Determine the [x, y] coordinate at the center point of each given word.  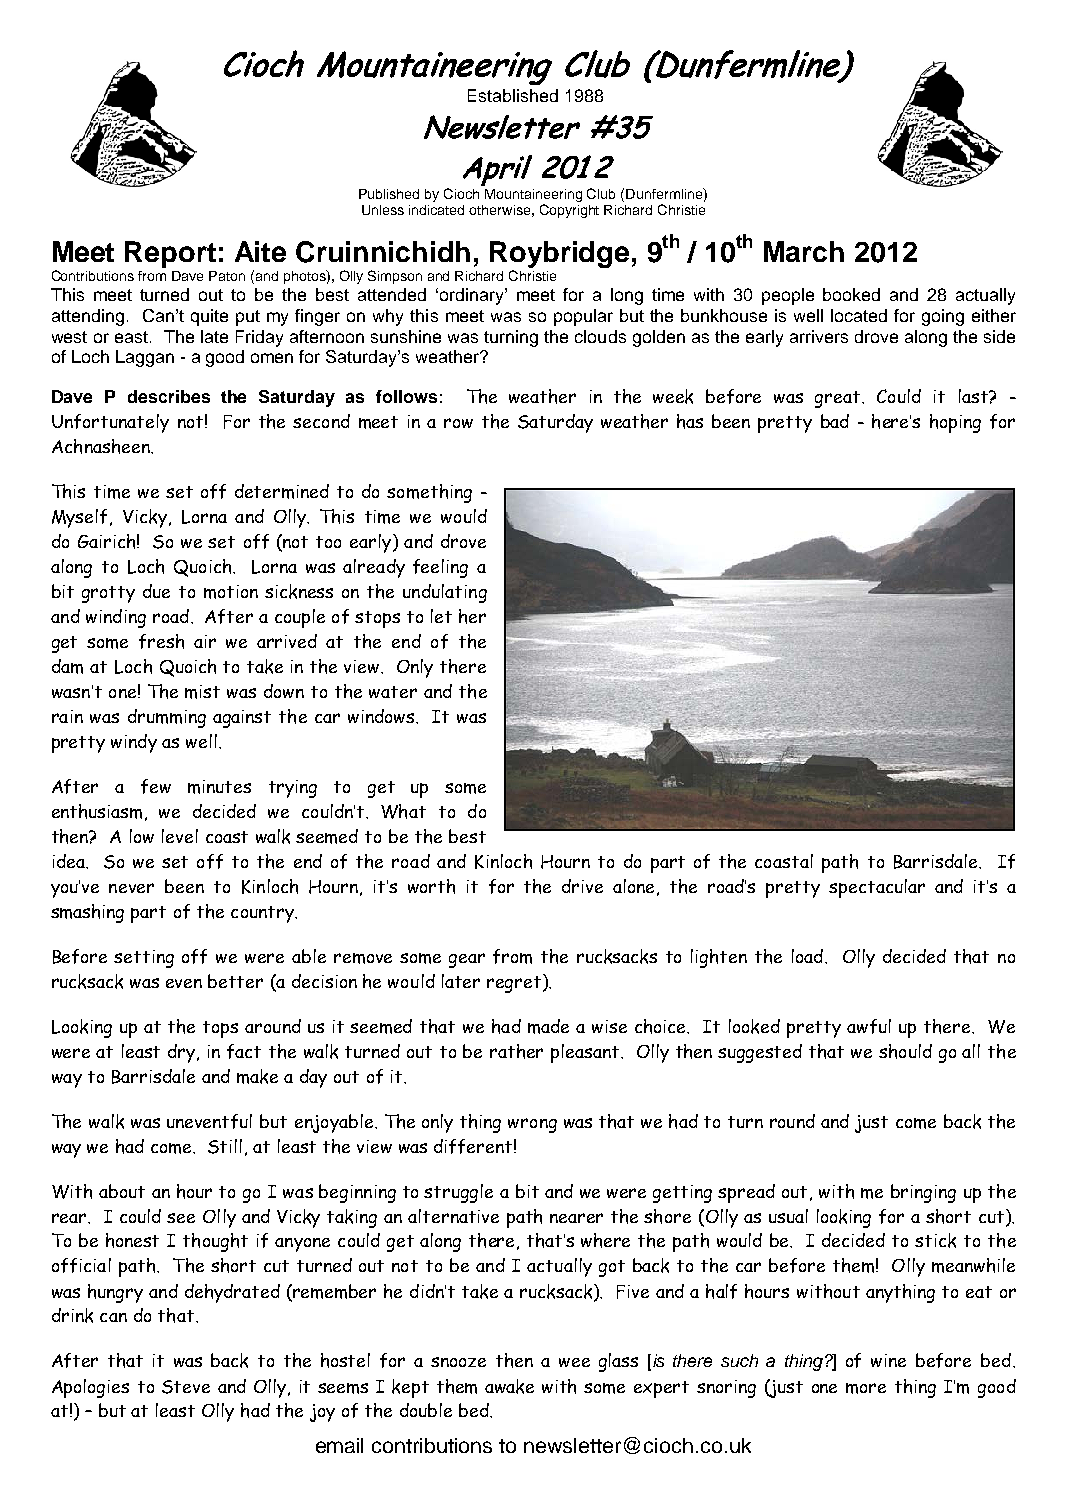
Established [513, 95]
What [403, 811]
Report [170, 254]
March [804, 251]
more [866, 1388]
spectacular [877, 888]
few [156, 786]
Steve [186, 1387]
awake [509, 1386]
